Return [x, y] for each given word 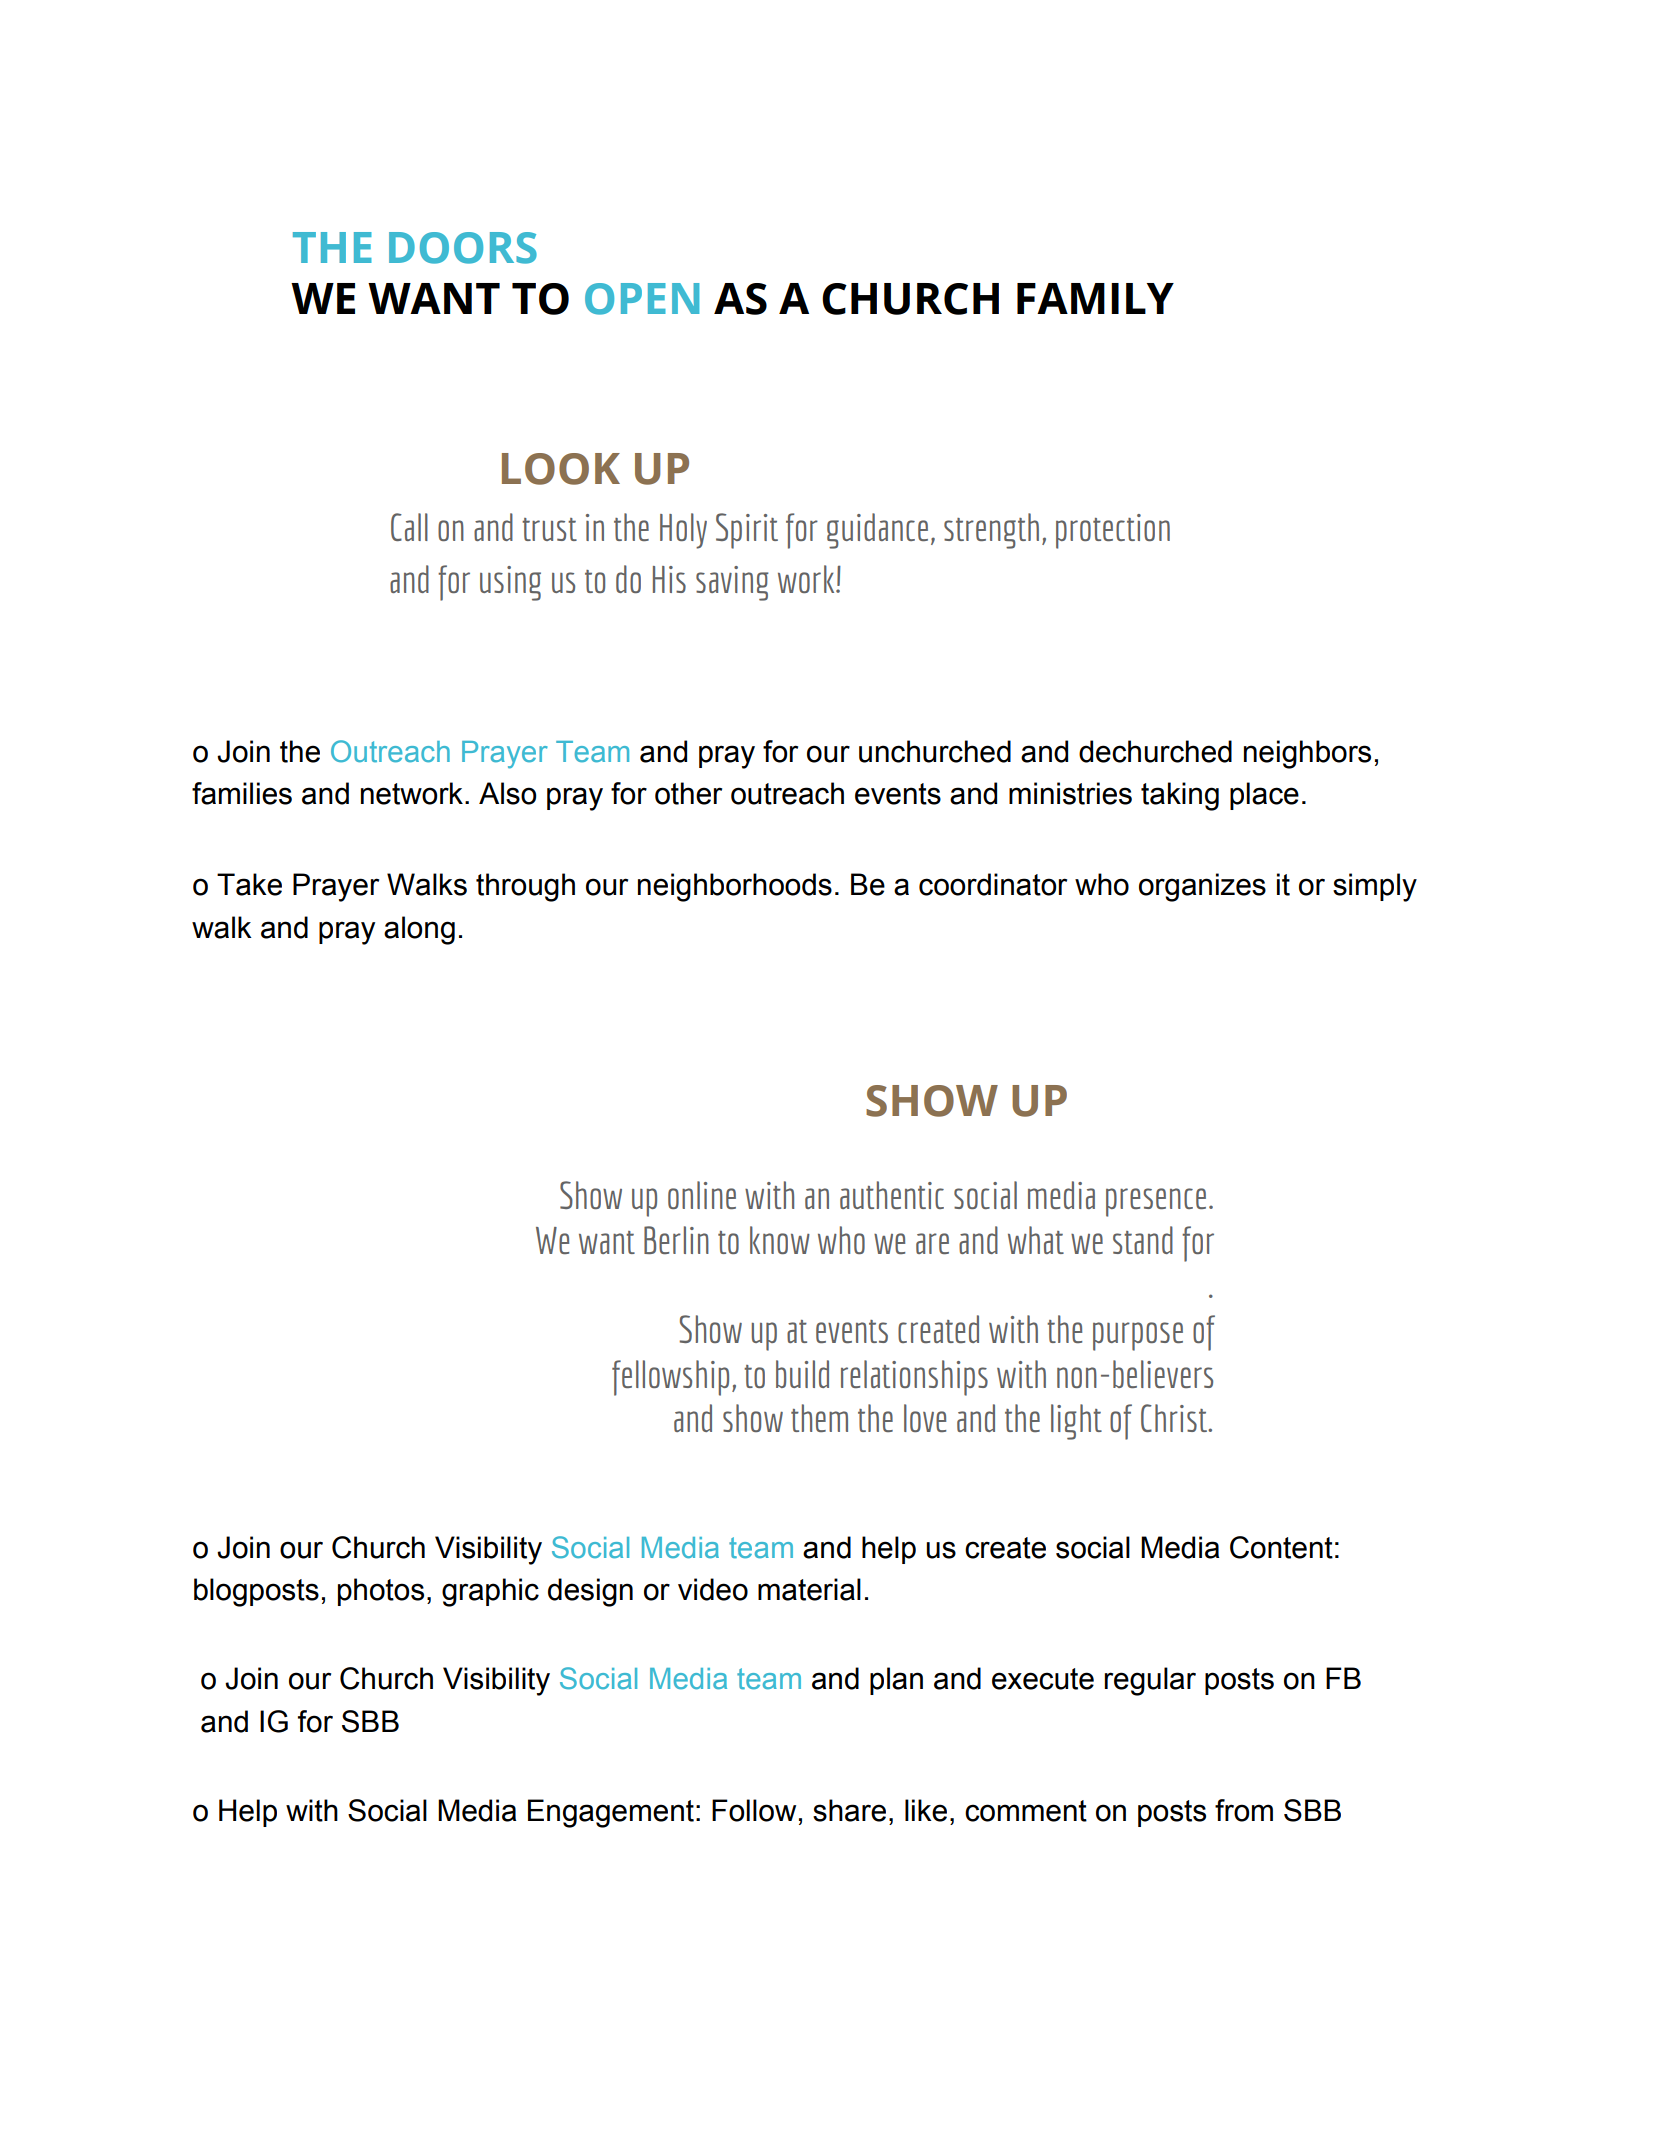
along [419, 930]
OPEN [642, 299]
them [819, 1418]
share [849, 1810]
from [1244, 1810]
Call [409, 527]
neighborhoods [735, 887]
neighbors [1307, 754]
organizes [1202, 887]
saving [732, 583]
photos [381, 1592]
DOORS [463, 248]
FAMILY [1095, 298]
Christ [1175, 1418]
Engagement [611, 1813]
